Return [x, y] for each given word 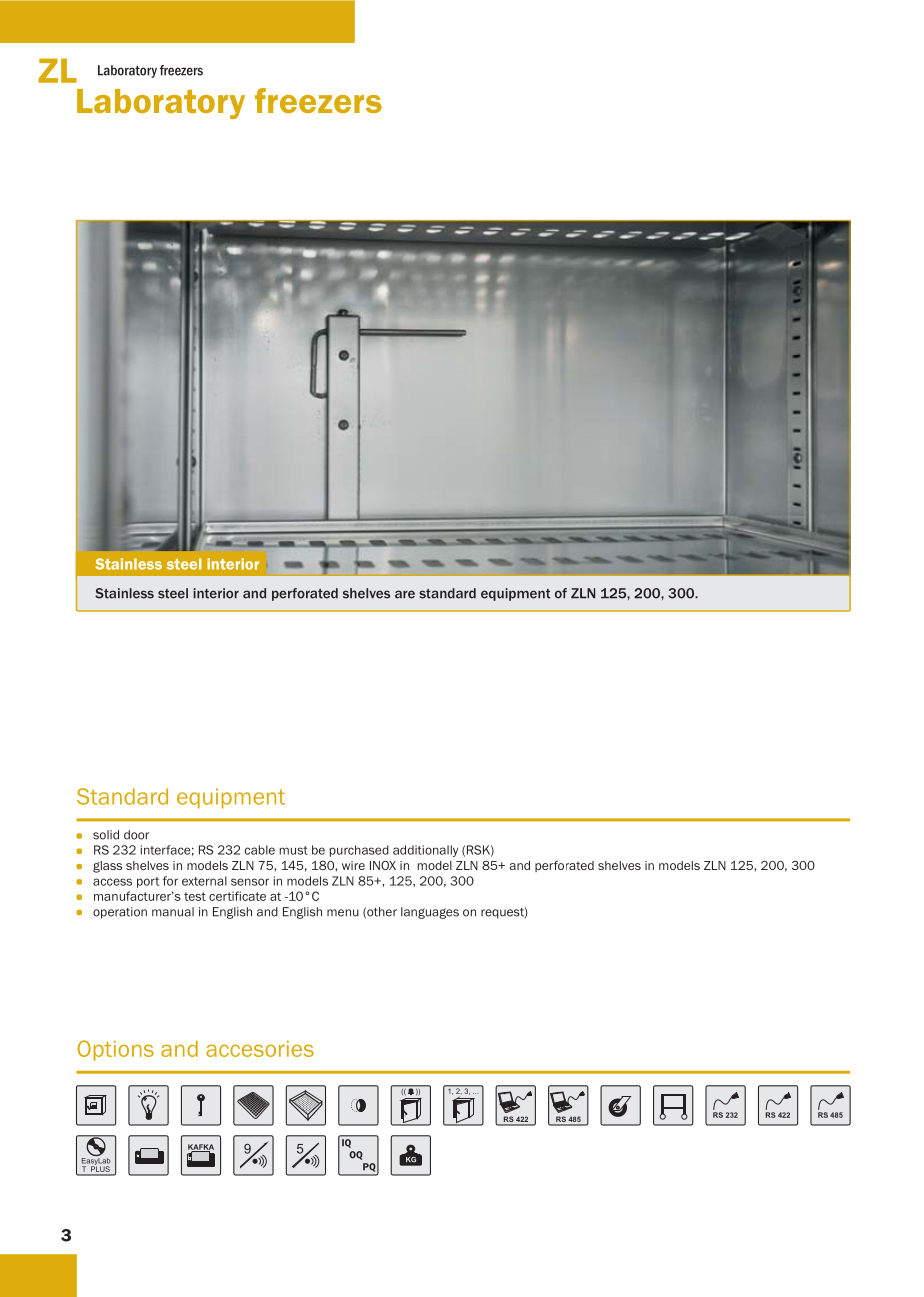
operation [120, 913]
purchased [359, 851]
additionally [425, 851]
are [405, 594]
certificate [237, 896]
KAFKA [201, 1148]
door [136, 835]
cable [260, 850]
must [294, 850]
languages [430, 913]
